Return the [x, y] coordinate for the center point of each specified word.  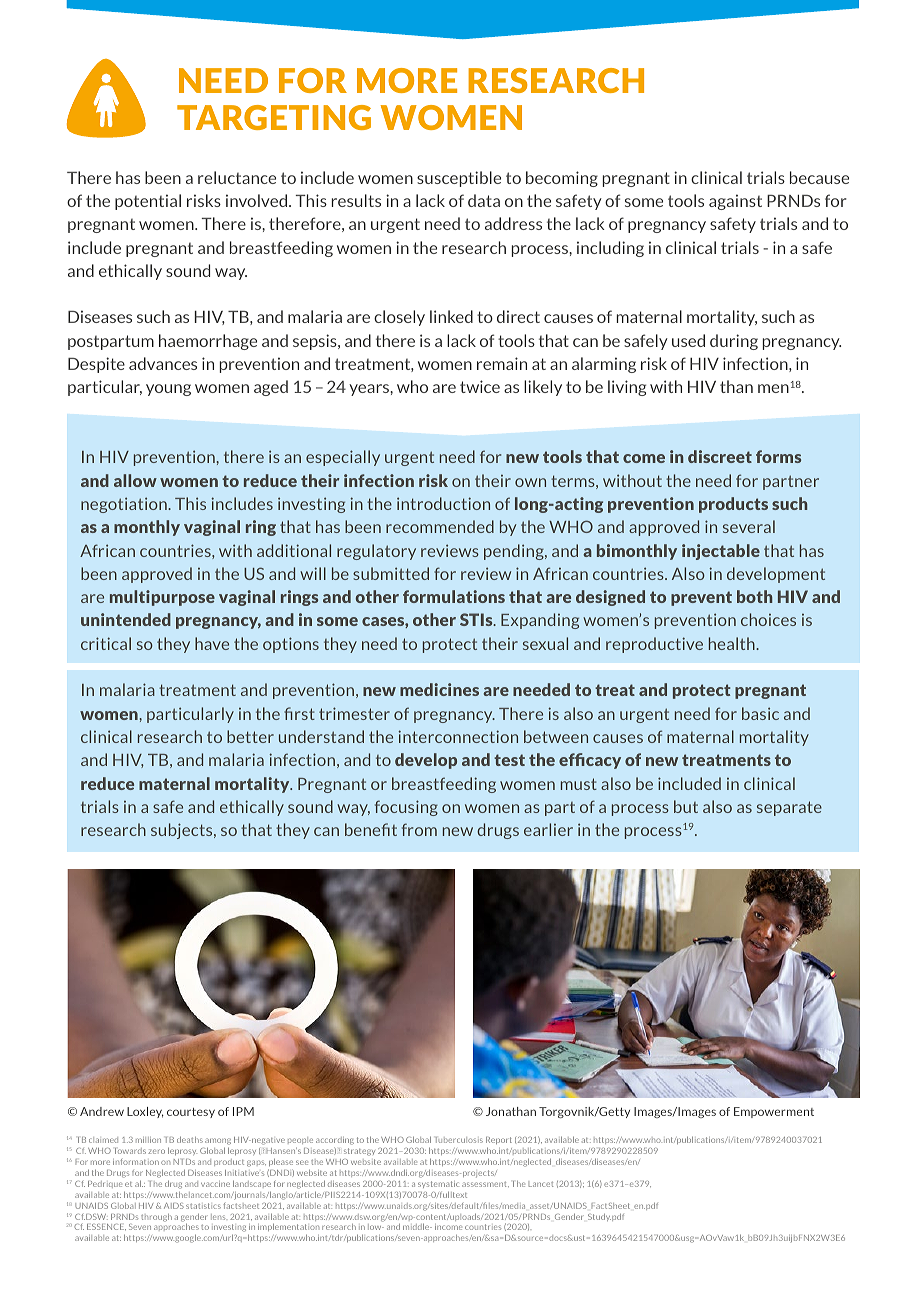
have [212, 643]
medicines [439, 689]
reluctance [237, 177]
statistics [203, 1206]
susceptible [459, 179]
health [733, 643]
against [735, 202]
